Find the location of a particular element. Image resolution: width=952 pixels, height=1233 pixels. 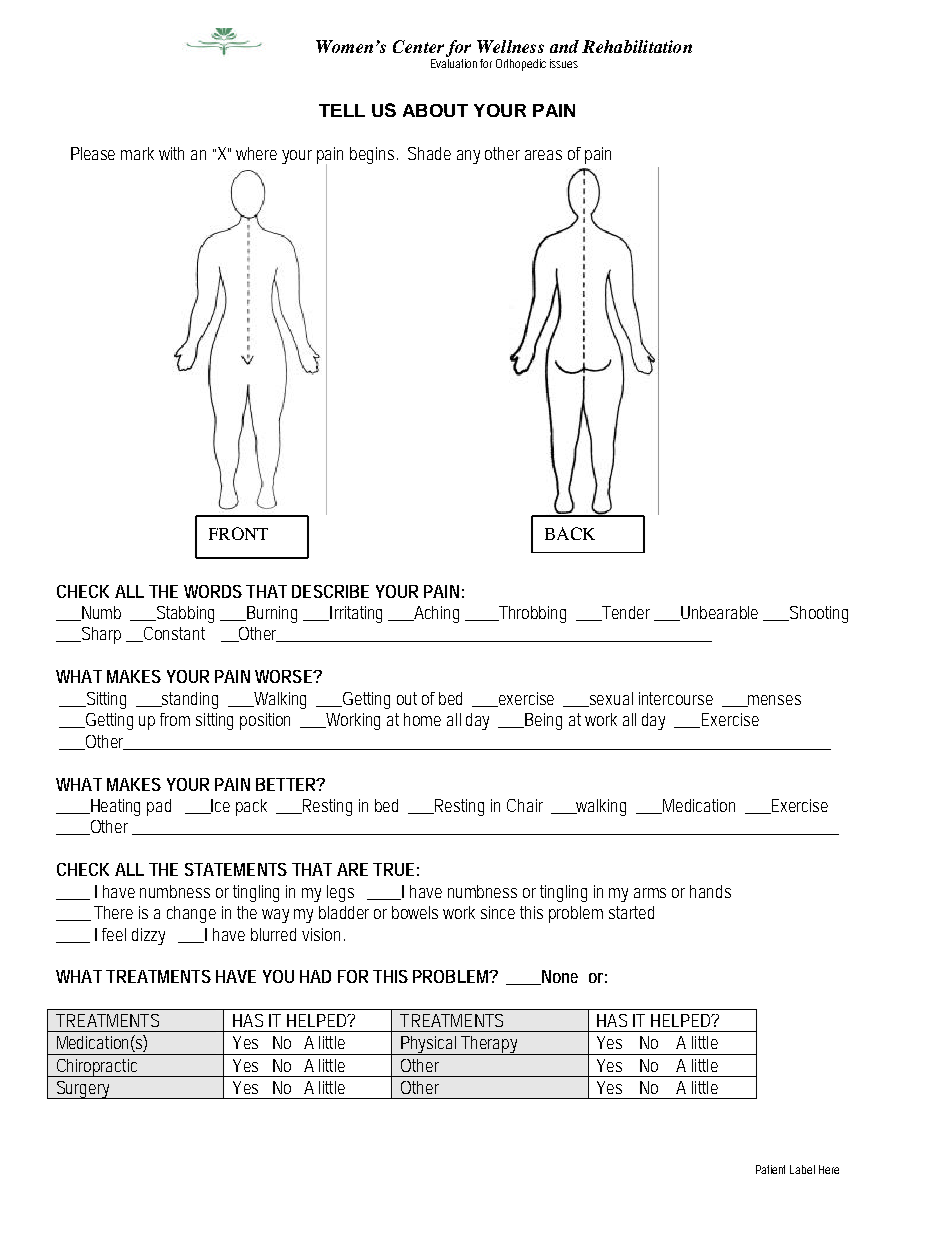

Rehabilitation is located at coordinates (637, 46).
